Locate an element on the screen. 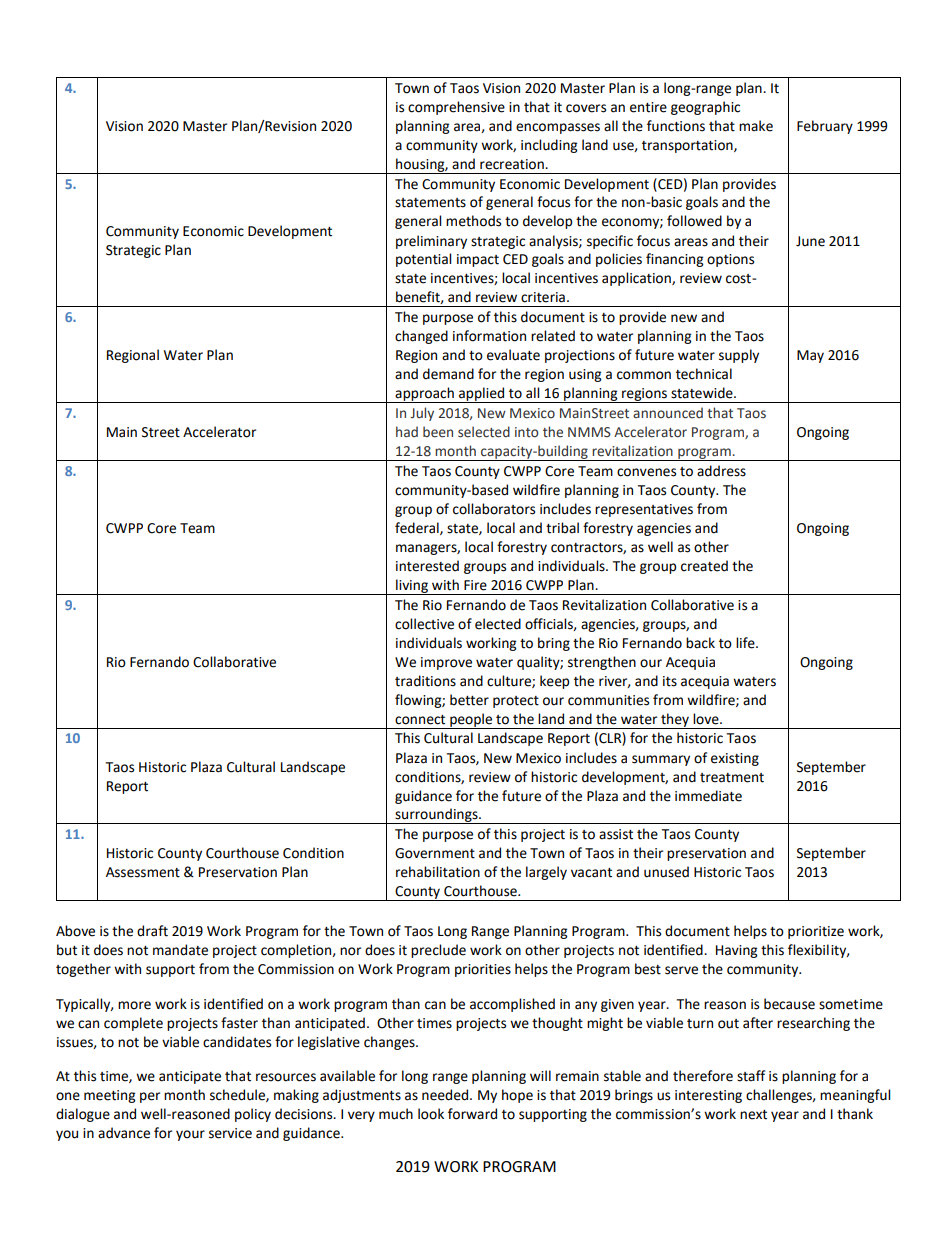 The image size is (952, 1233). collaborators is located at coordinates (494, 509).
